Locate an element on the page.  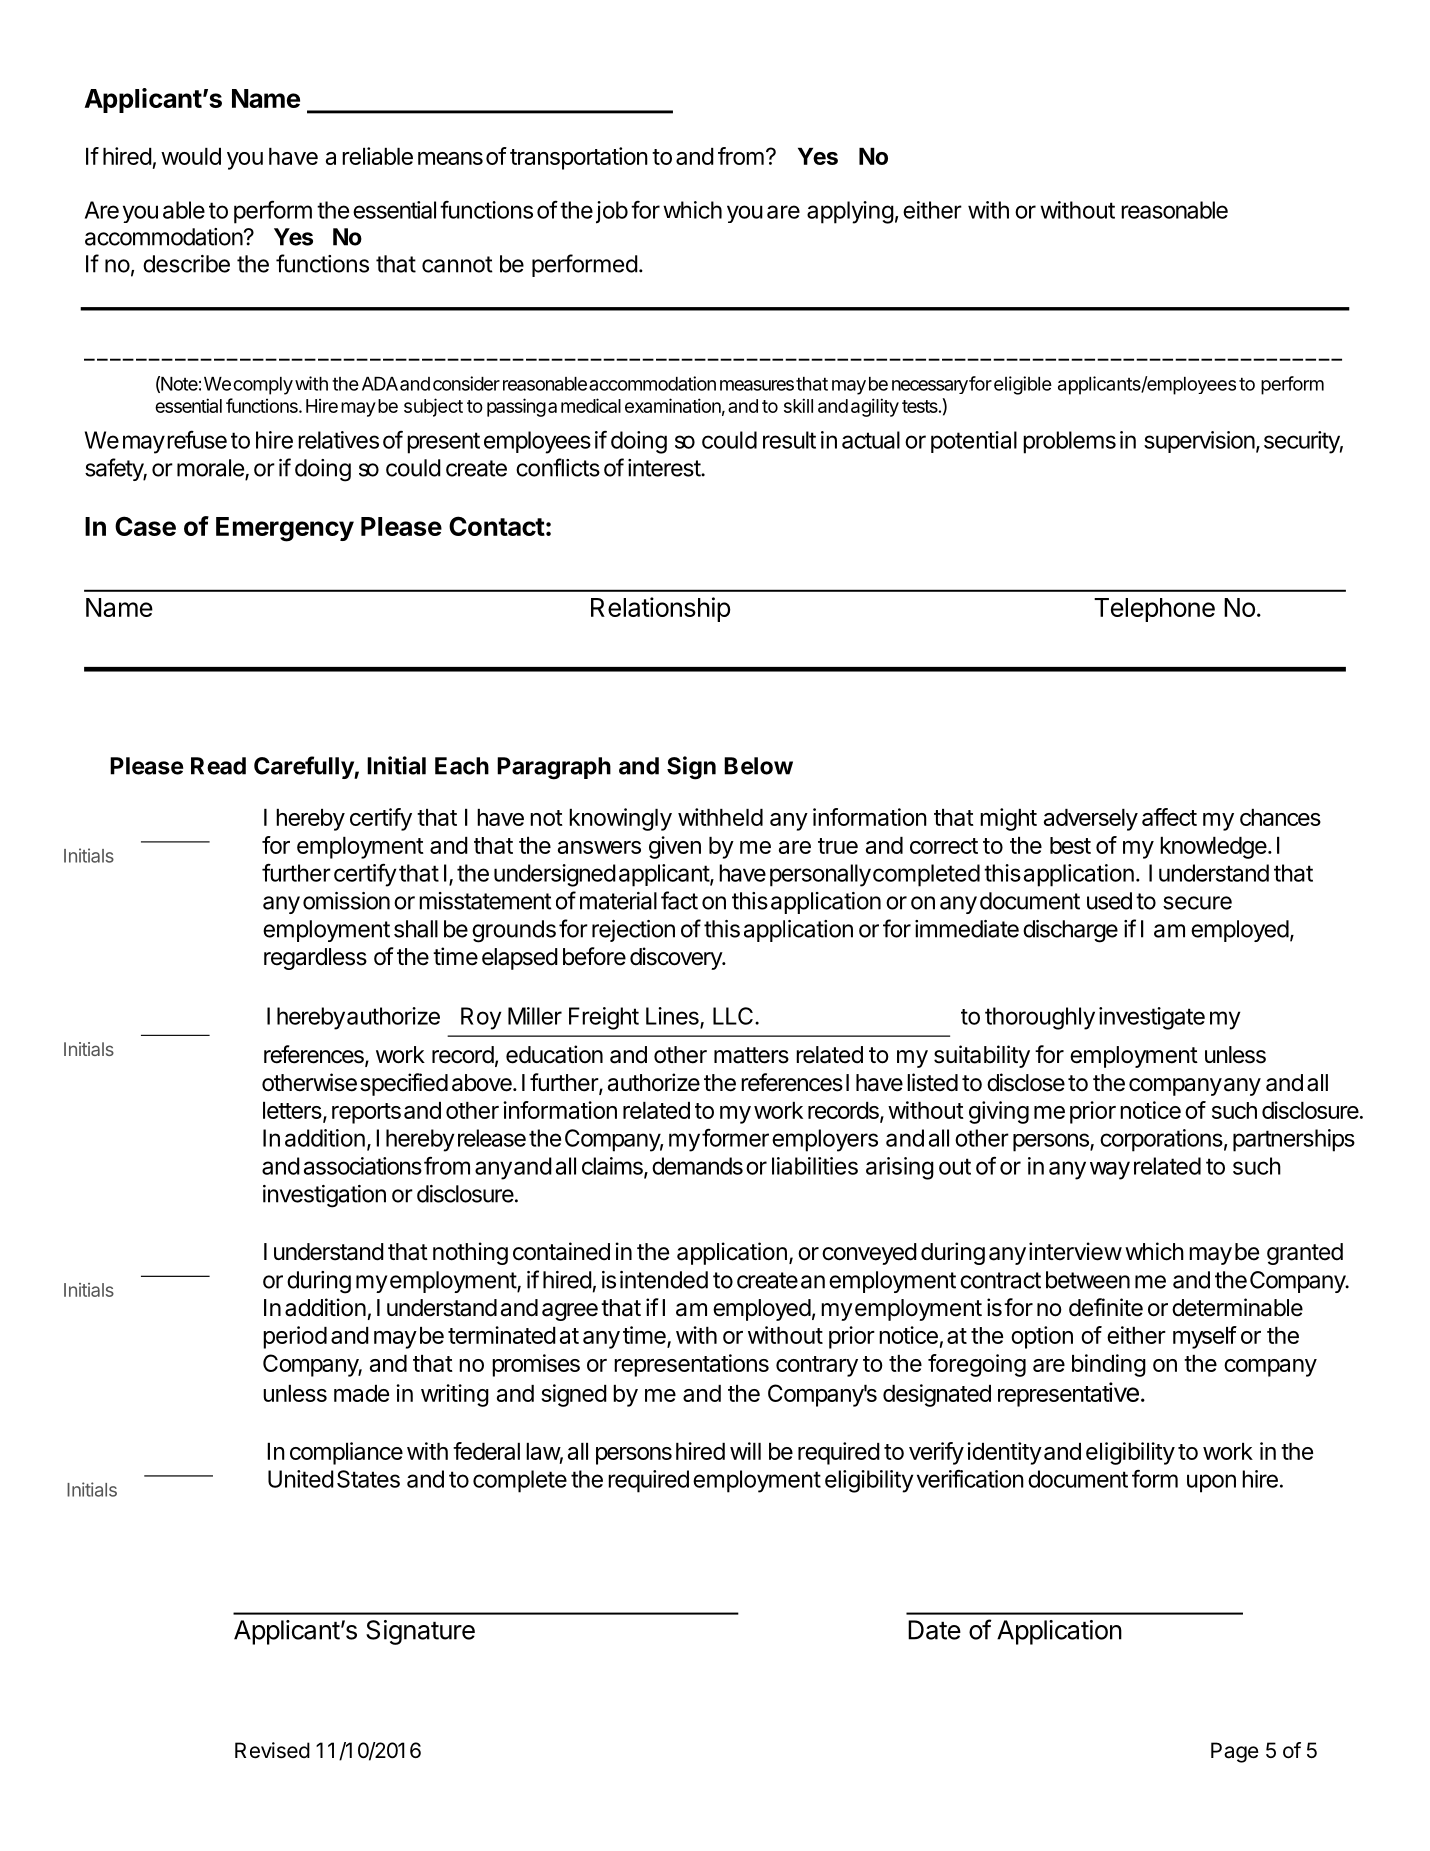
Telephone is located at coordinates (1154, 610).
